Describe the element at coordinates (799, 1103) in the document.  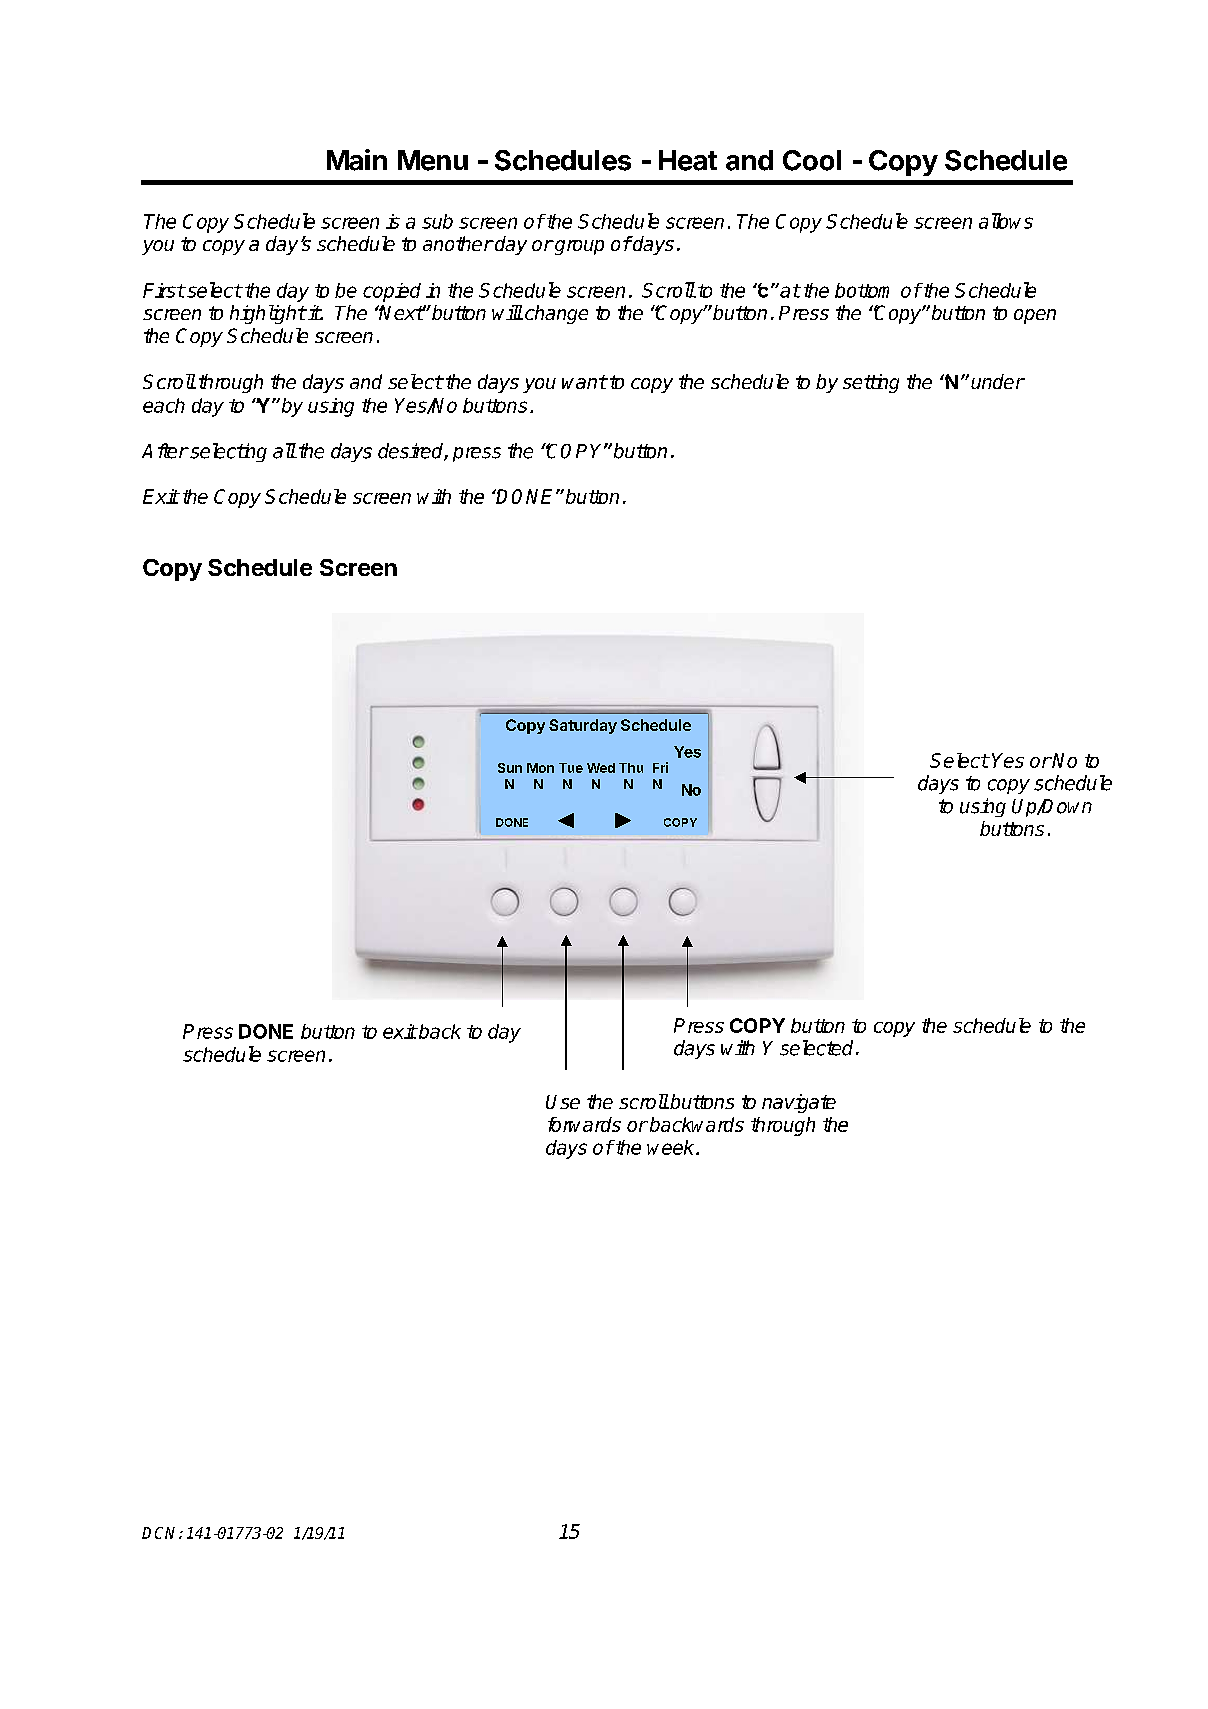
I see `navigate` at that location.
